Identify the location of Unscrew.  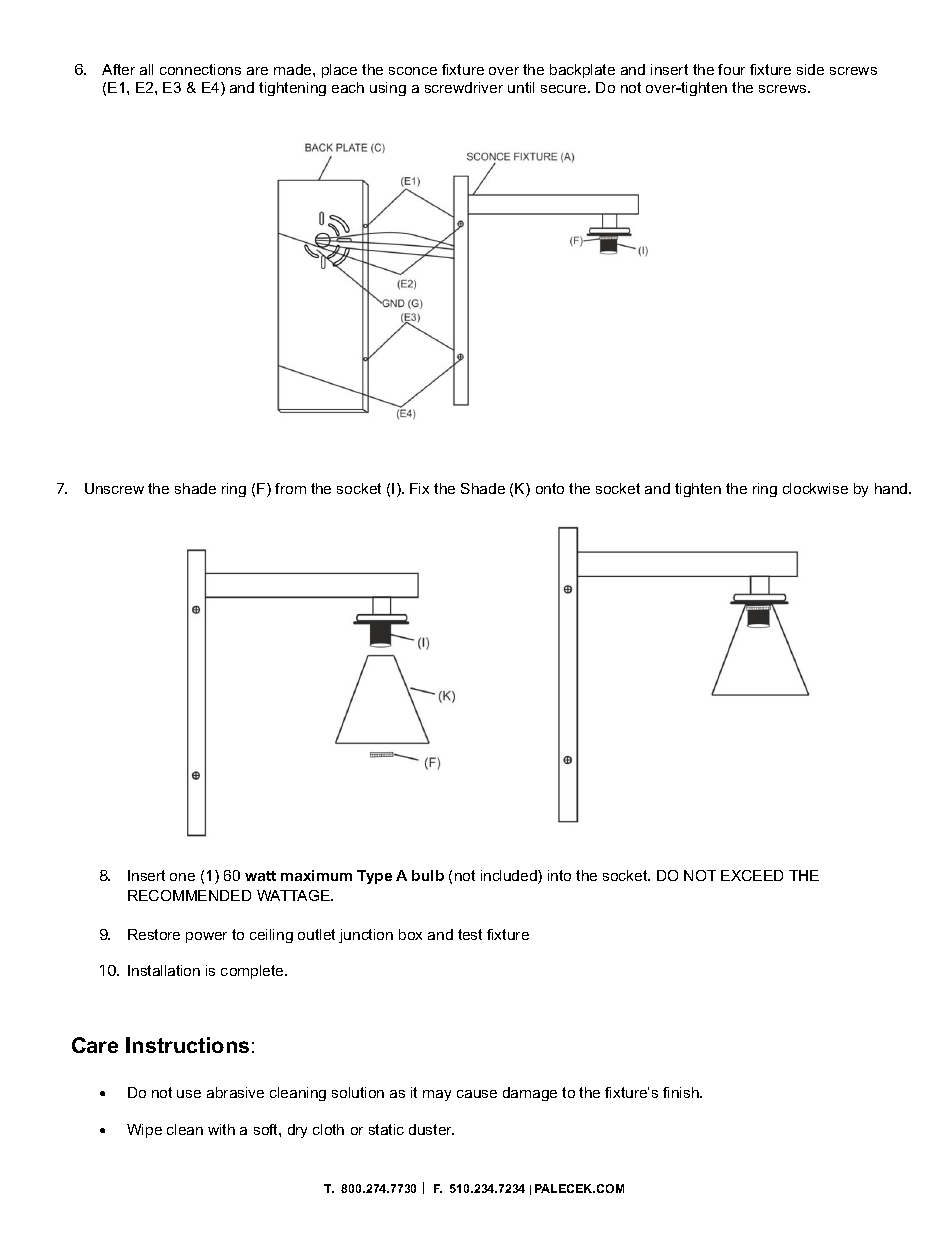
(114, 488).
